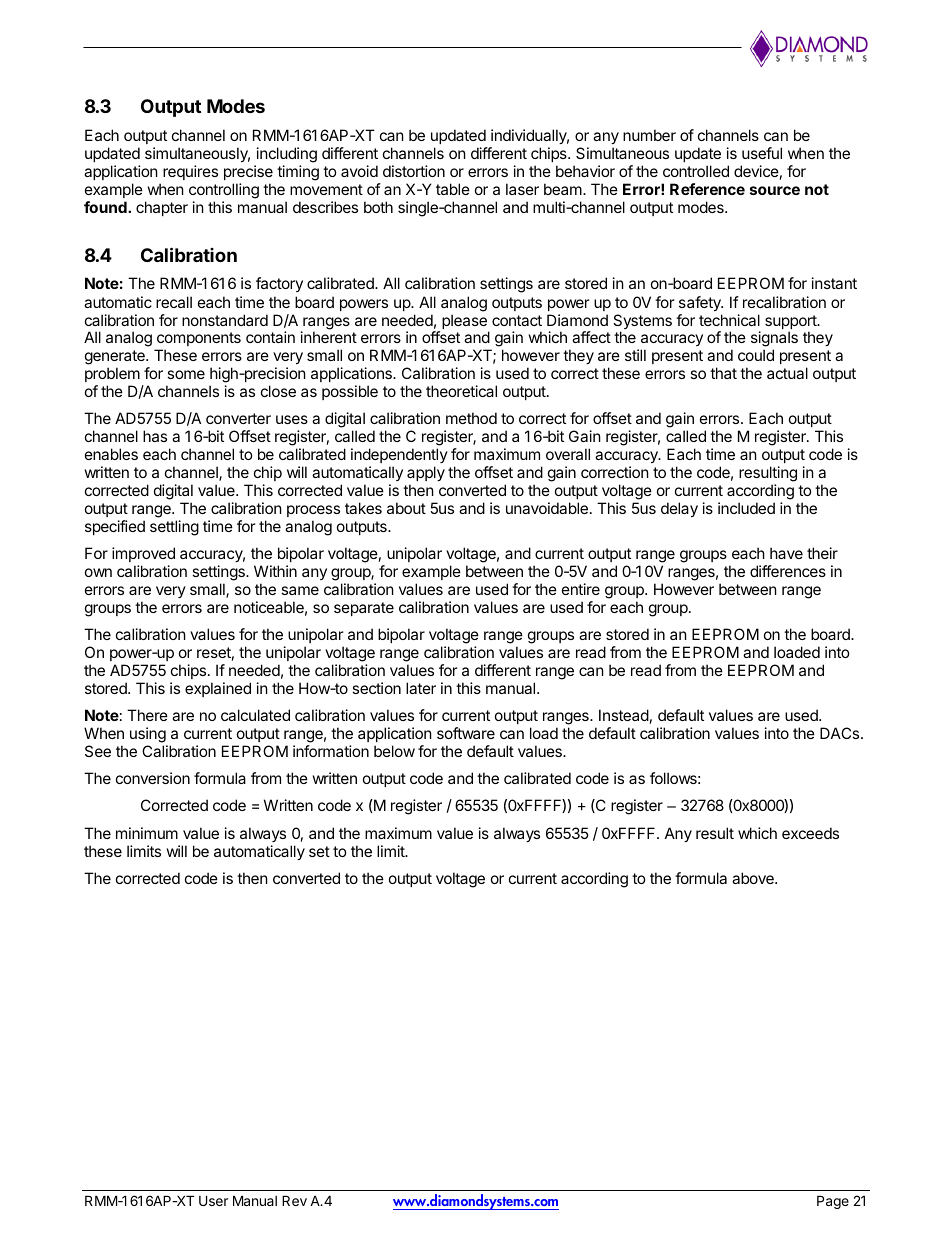 This page has width=952, height=1233. Describe the element at coordinates (723, 373) in the page. I see `that` at that location.
